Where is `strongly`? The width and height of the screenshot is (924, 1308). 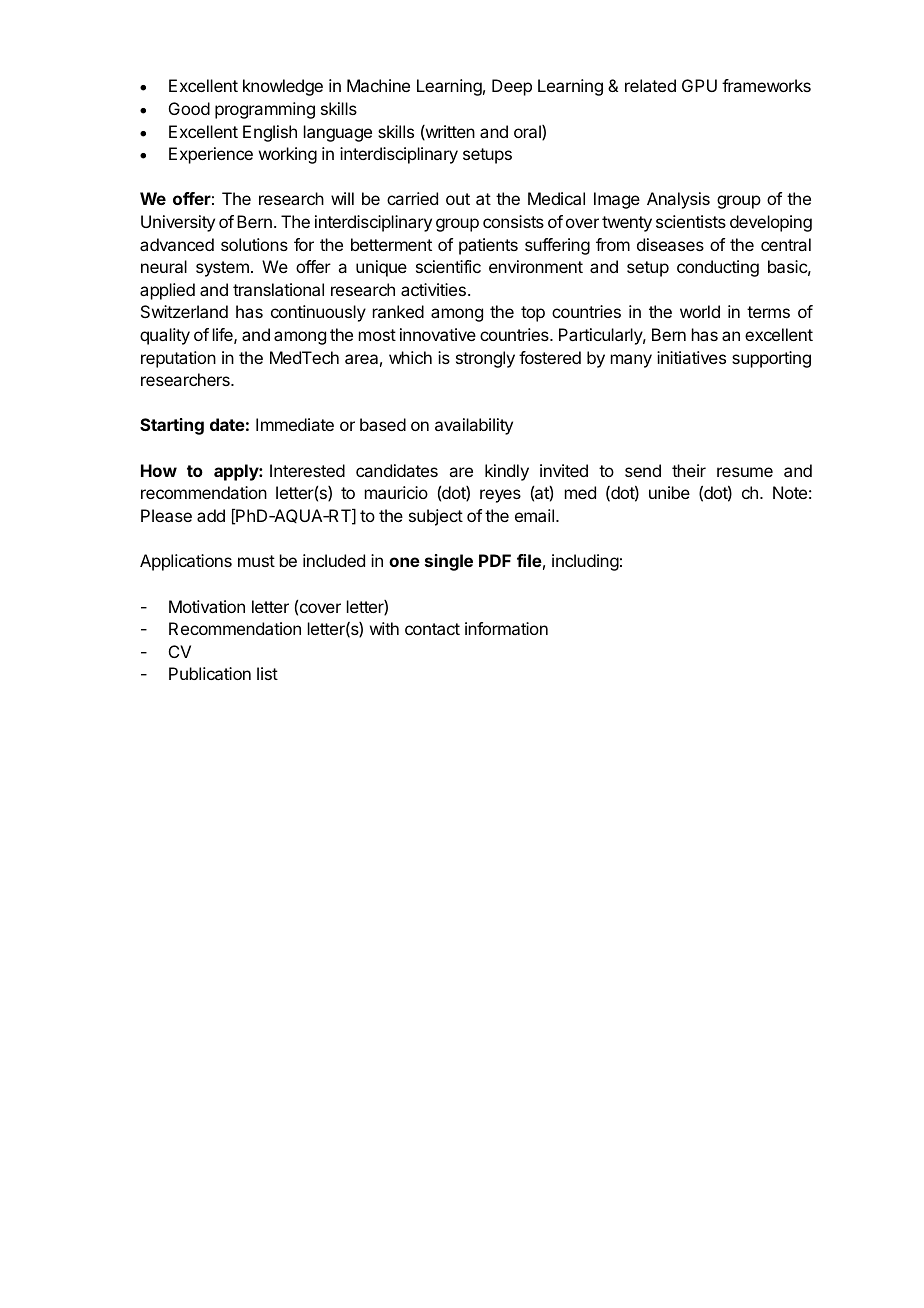 strongly is located at coordinates (485, 359).
